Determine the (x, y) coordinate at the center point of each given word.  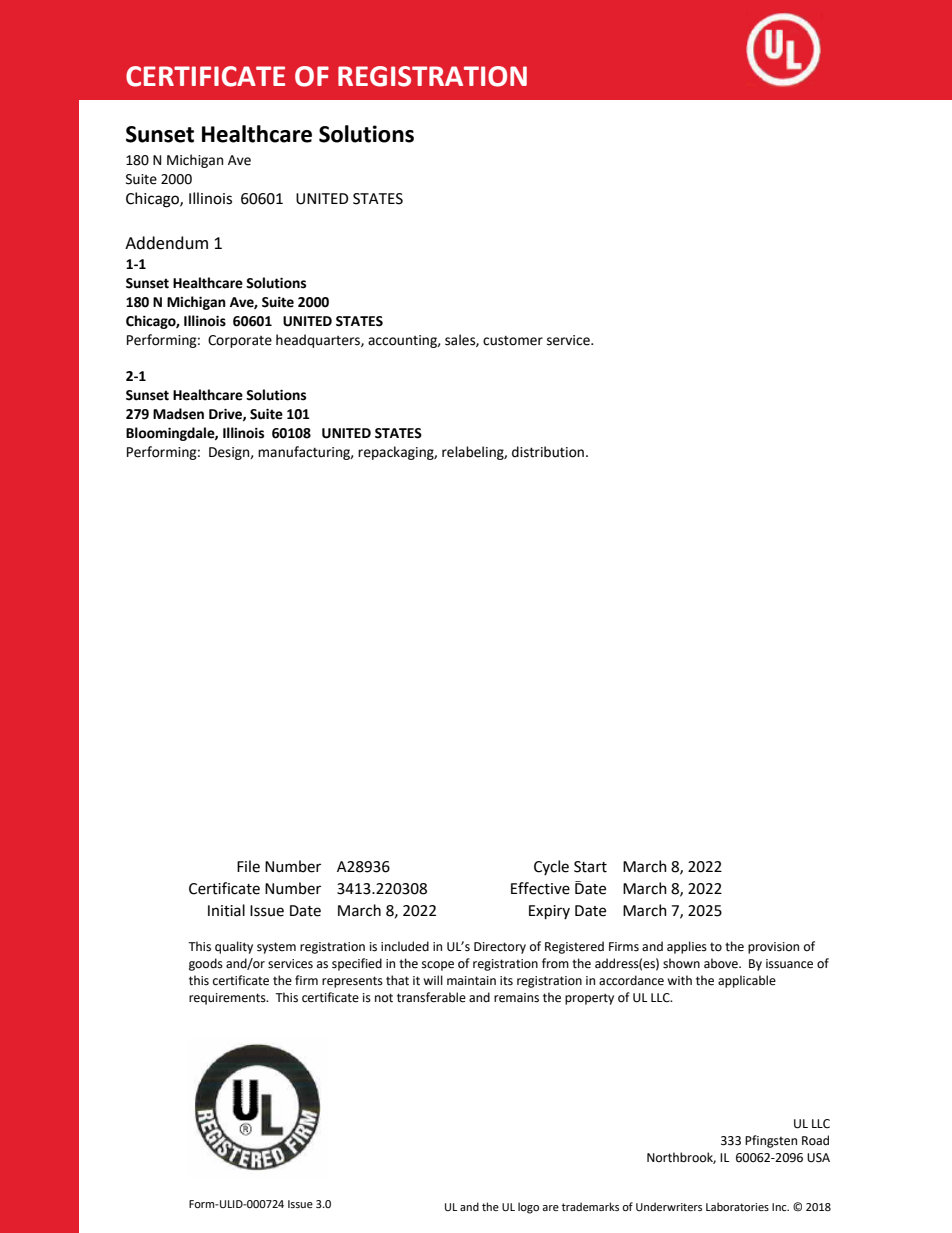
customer (513, 341)
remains (516, 998)
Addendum (166, 243)
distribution (548, 452)
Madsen (178, 414)
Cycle (551, 867)
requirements (228, 999)
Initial (226, 910)
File (248, 866)
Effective (540, 888)
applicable (747, 981)
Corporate (240, 341)
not (384, 998)
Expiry (549, 912)
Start (590, 867)
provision (773, 948)
